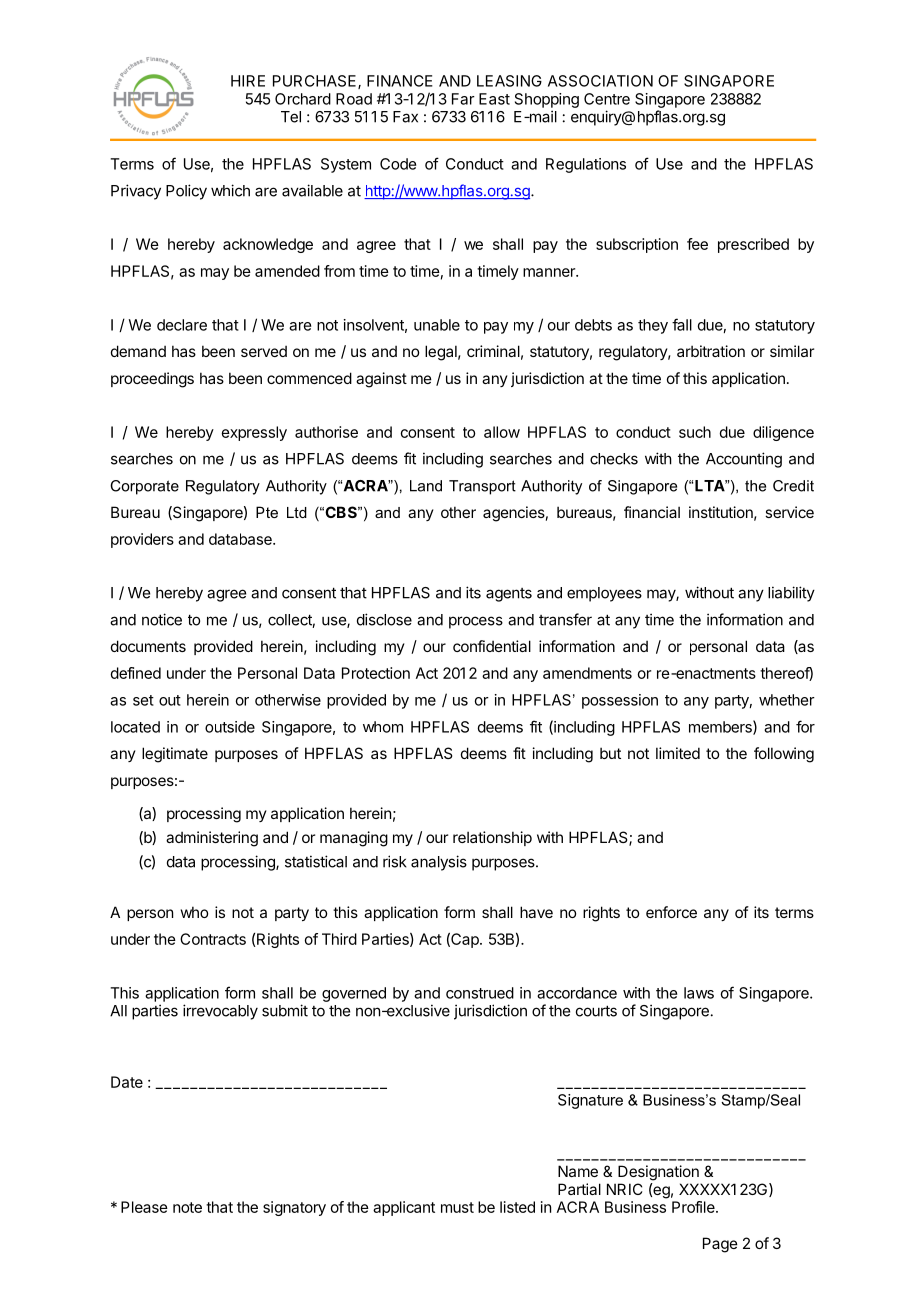  Describe the element at coordinates (607, 99) in the image. I see `Centre` at that location.
